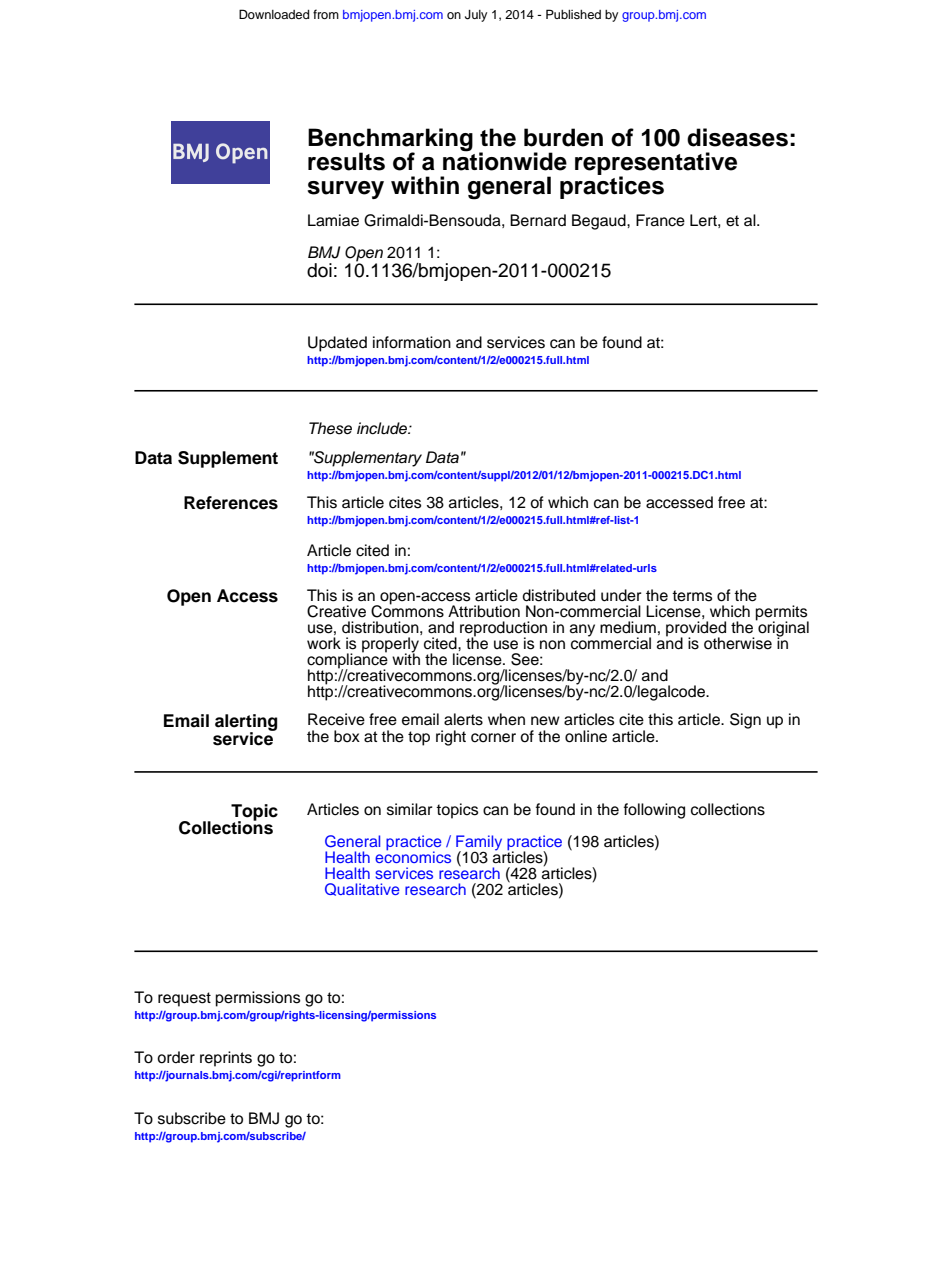  I want to click on July, so click(476, 16).
